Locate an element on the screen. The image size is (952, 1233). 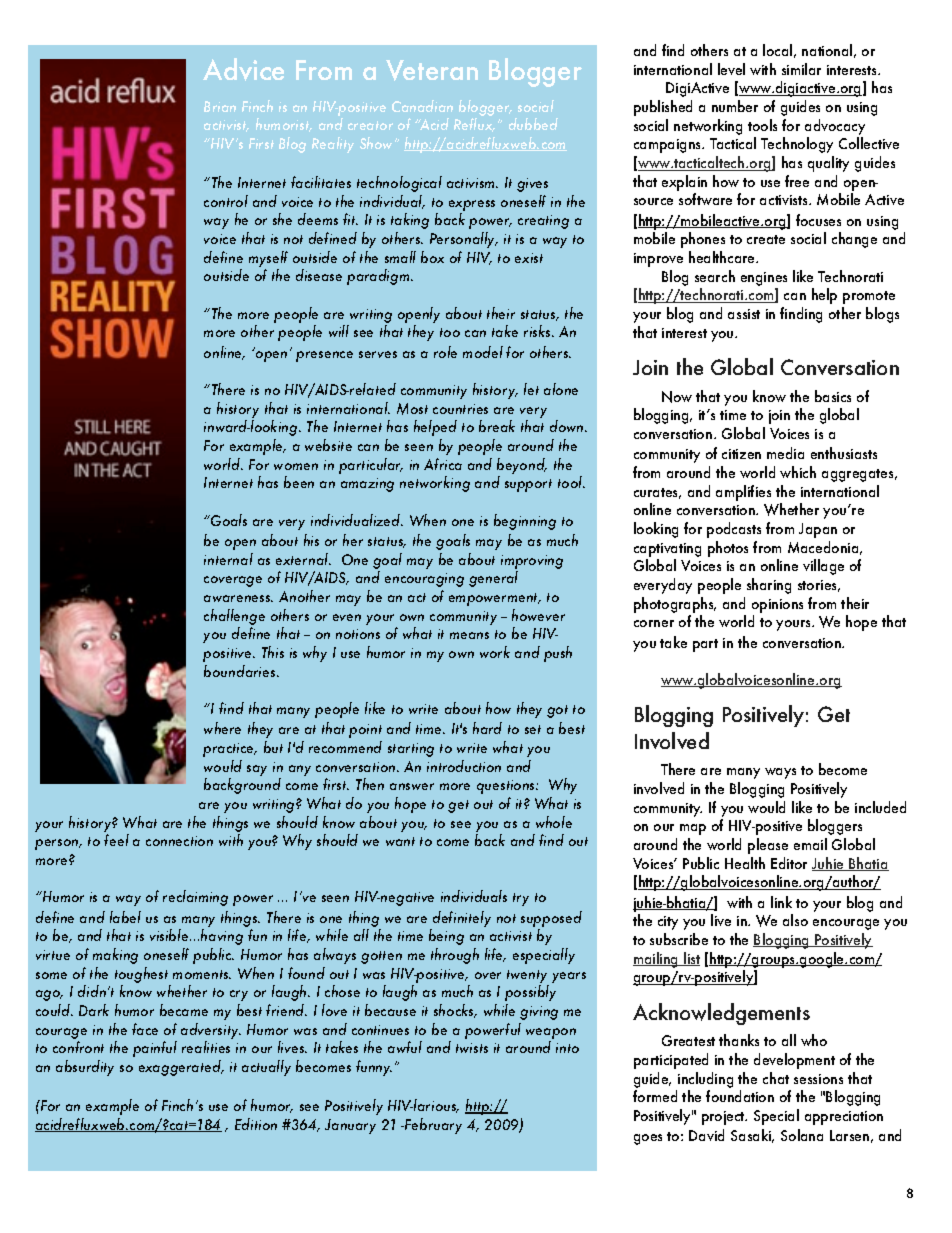
number is located at coordinates (735, 106).
